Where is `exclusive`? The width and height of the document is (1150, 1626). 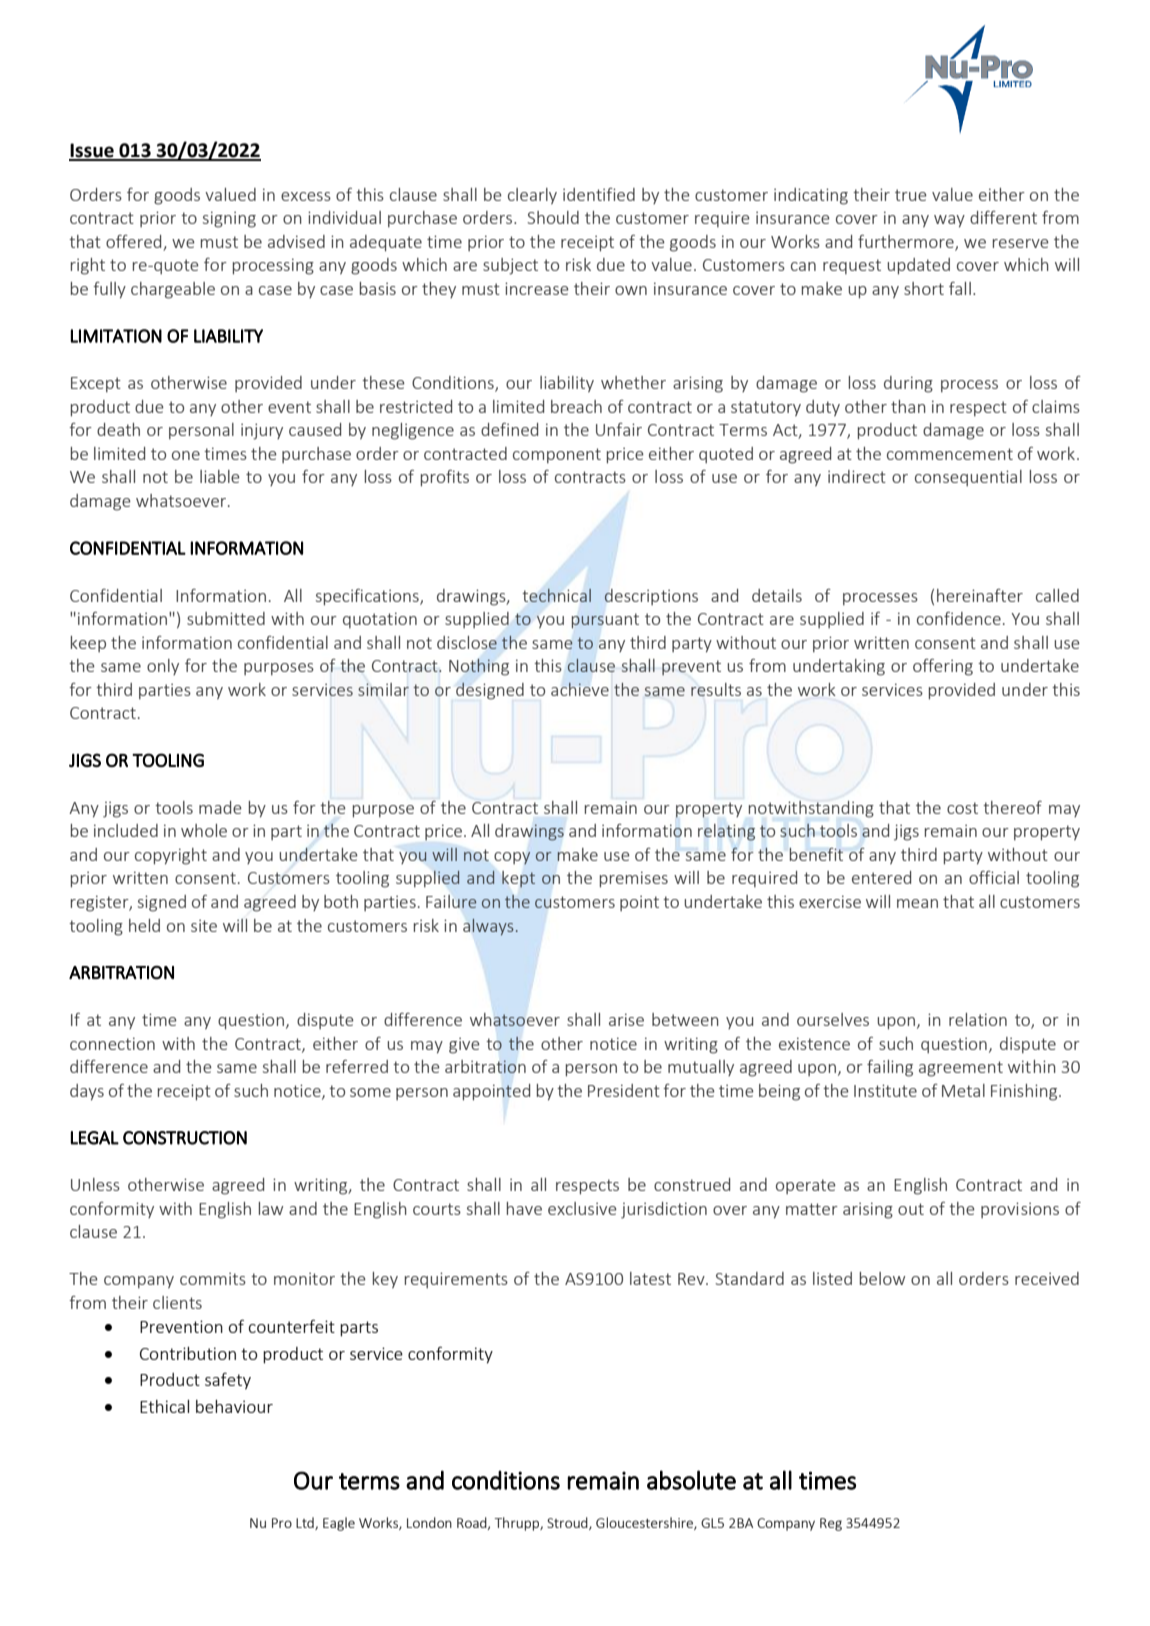
exclusive is located at coordinates (582, 1208).
